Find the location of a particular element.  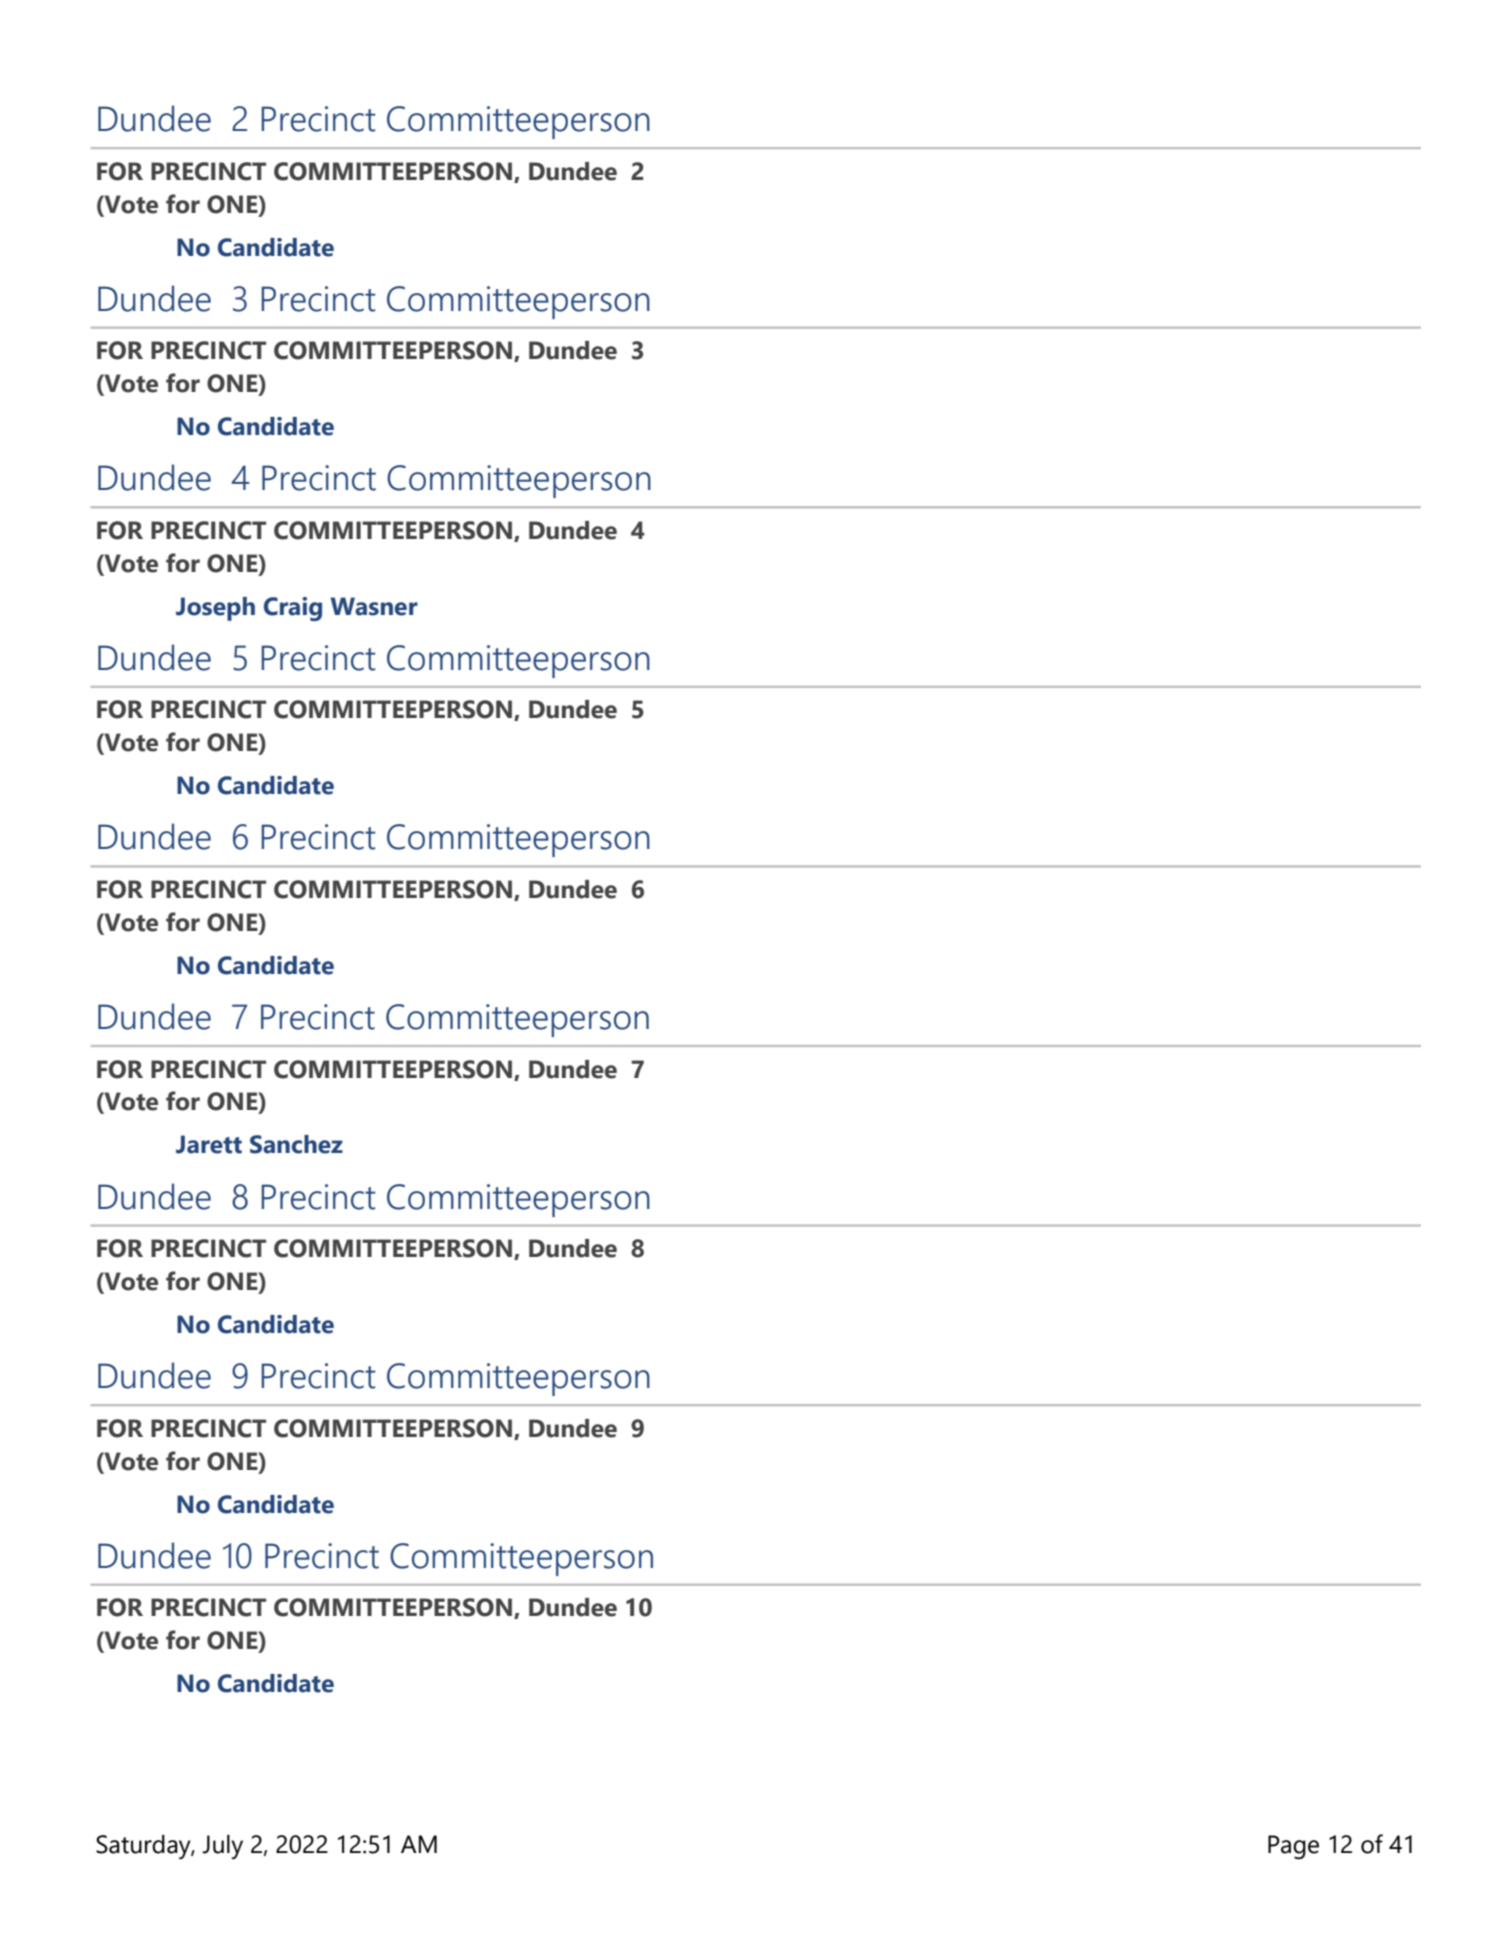

Page is located at coordinates (1293, 1847).
